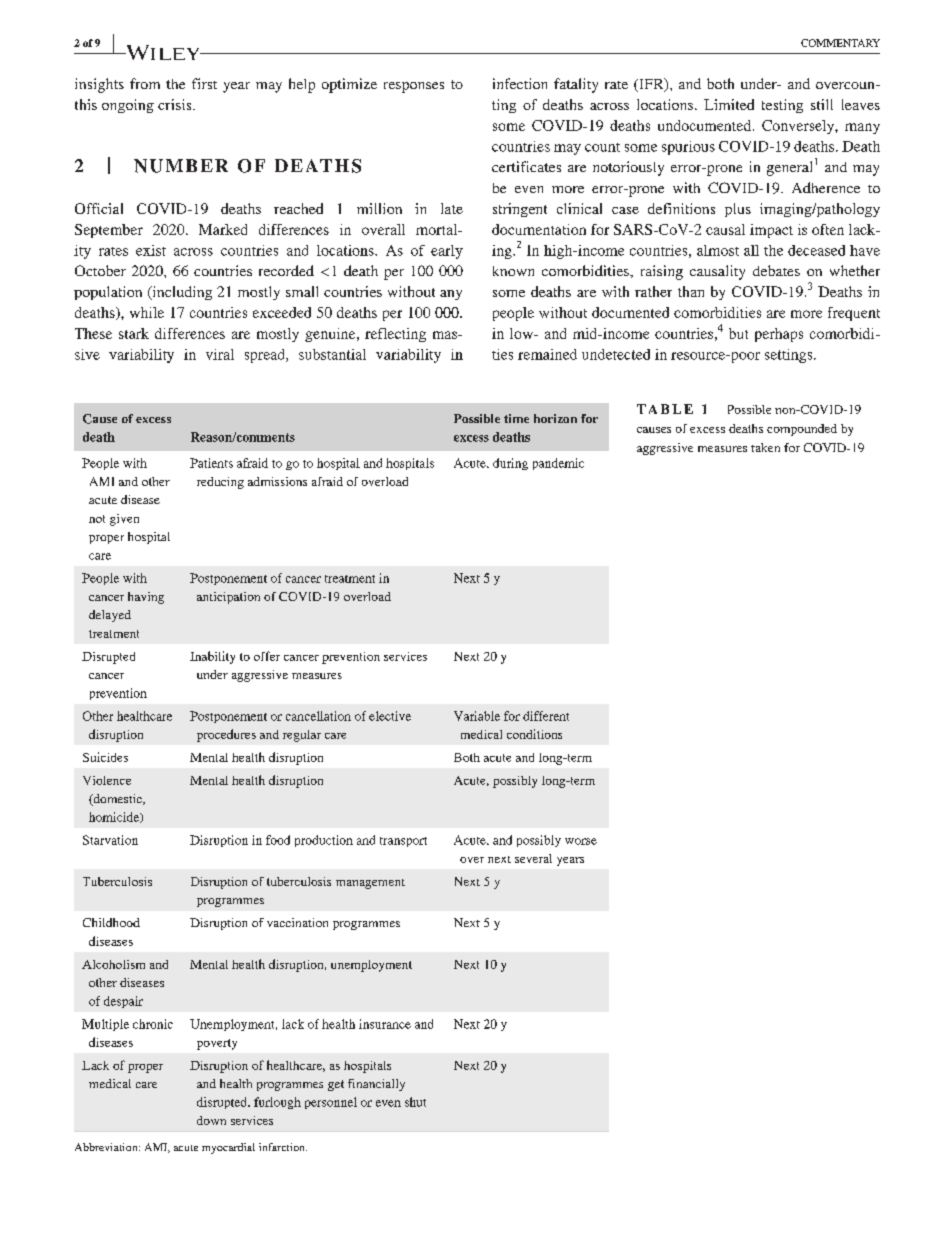  I want to click on Limited, so click(729, 104).
